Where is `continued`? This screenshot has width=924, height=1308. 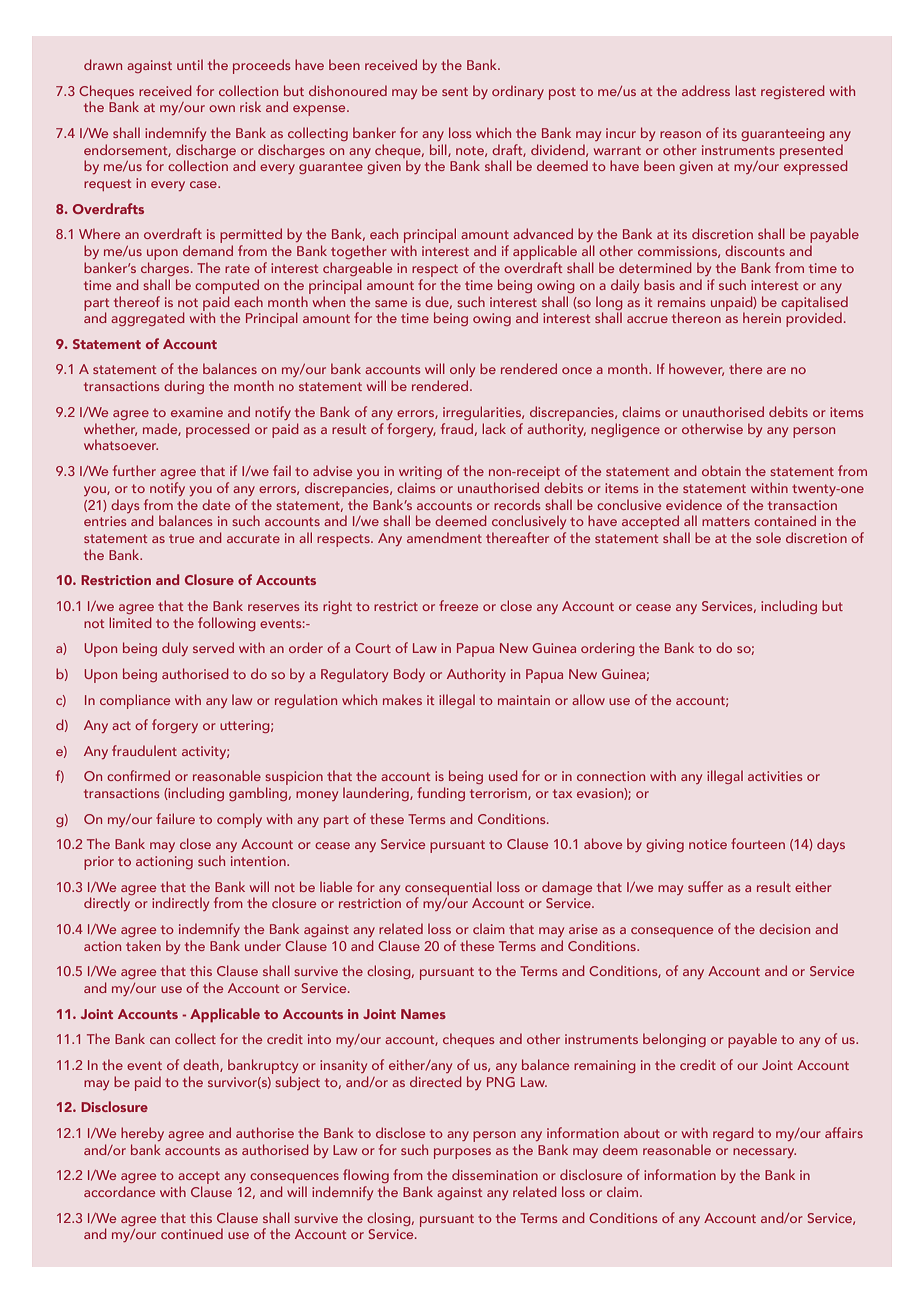
continued is located at coordinates (192, 1233).
